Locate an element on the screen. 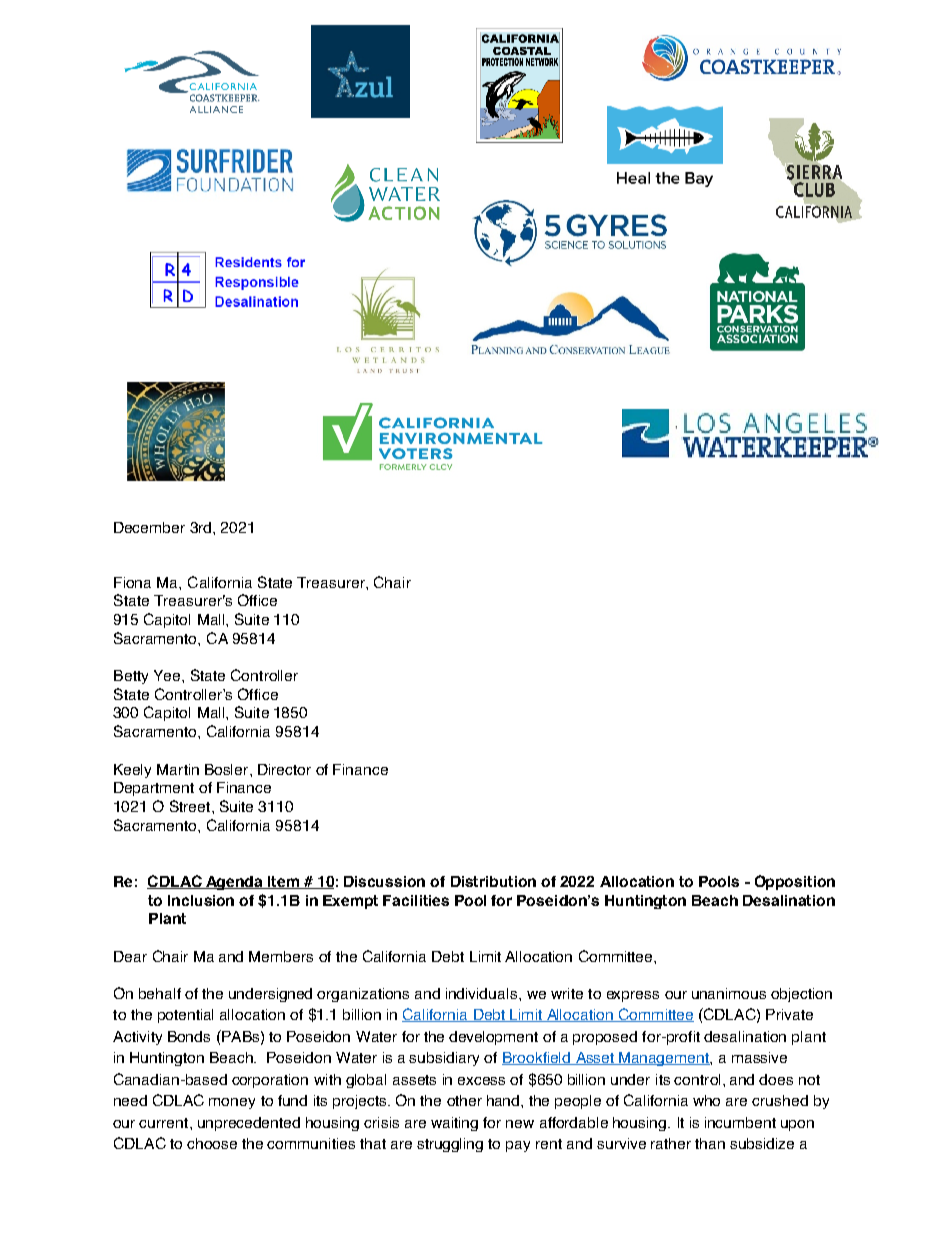 This screenshot has height=1233, width=952. individuals is located at coordinates (483, 993).
